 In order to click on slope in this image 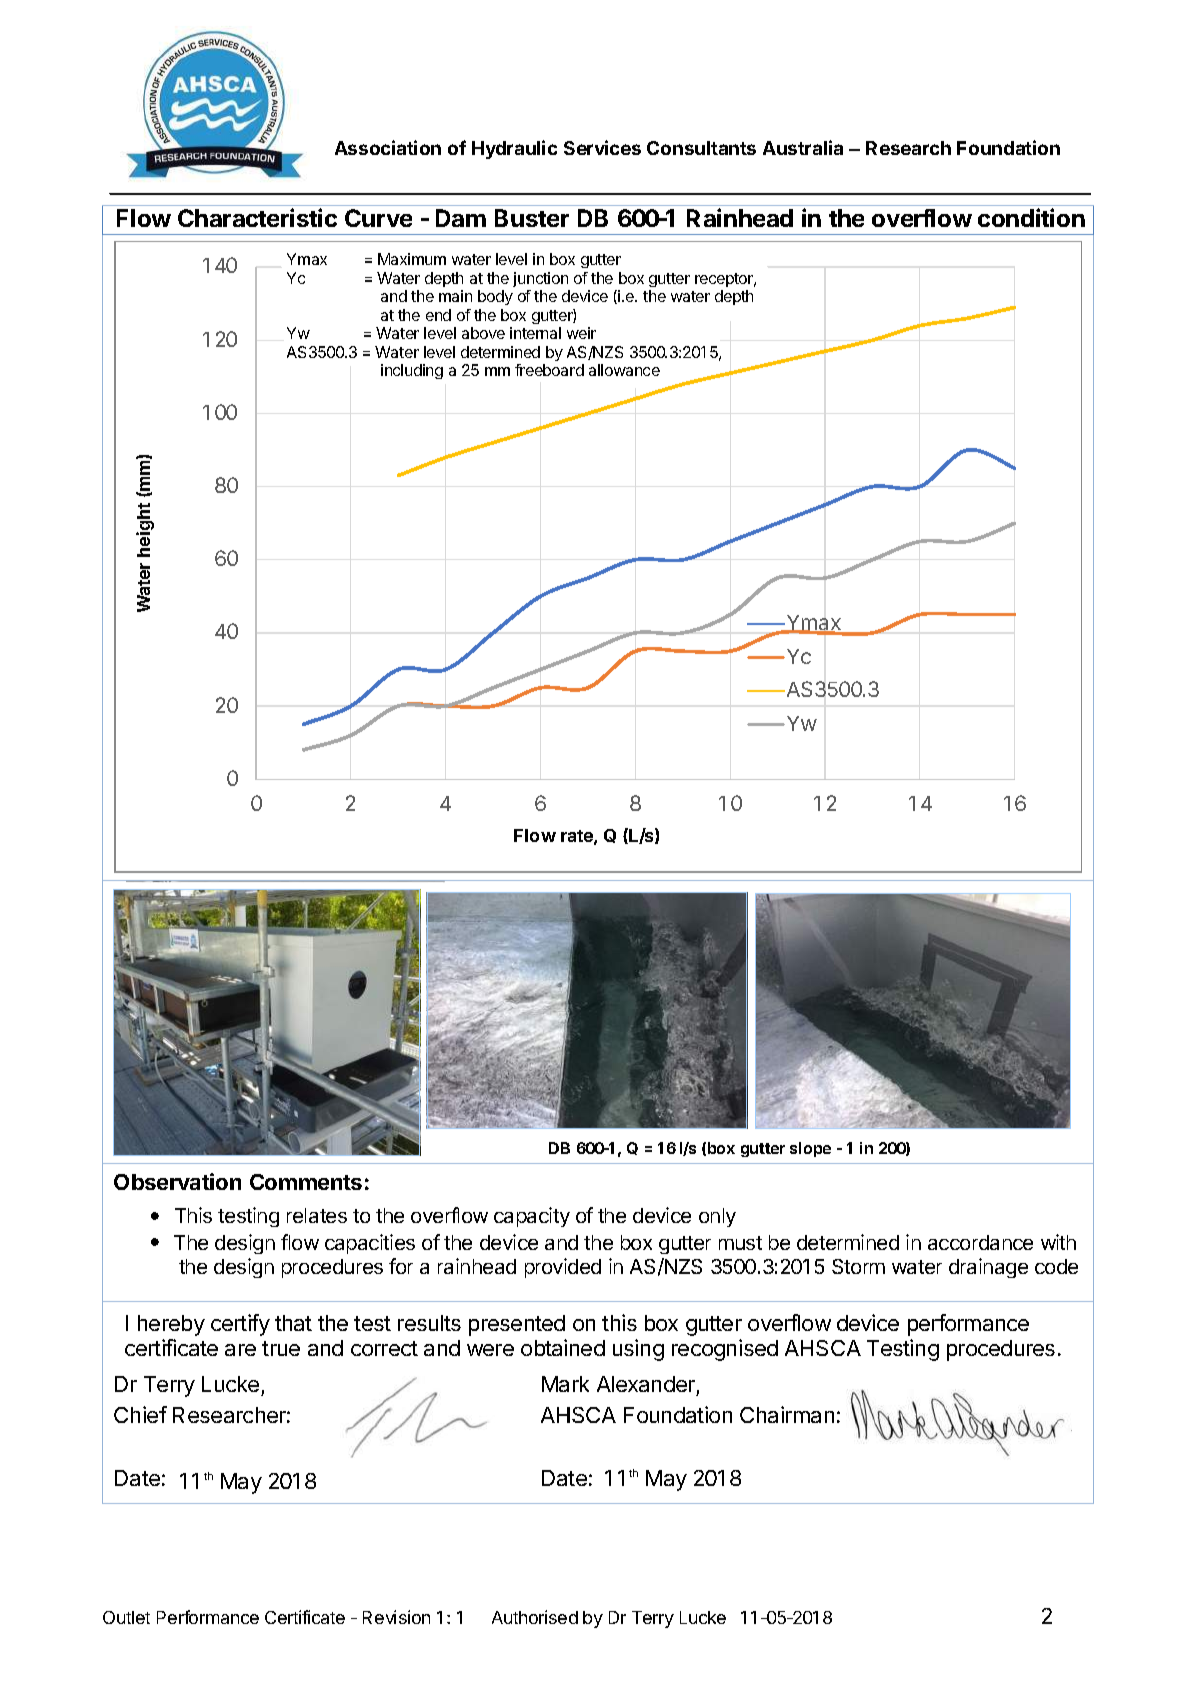, I will do `click(810, 1149)`.
